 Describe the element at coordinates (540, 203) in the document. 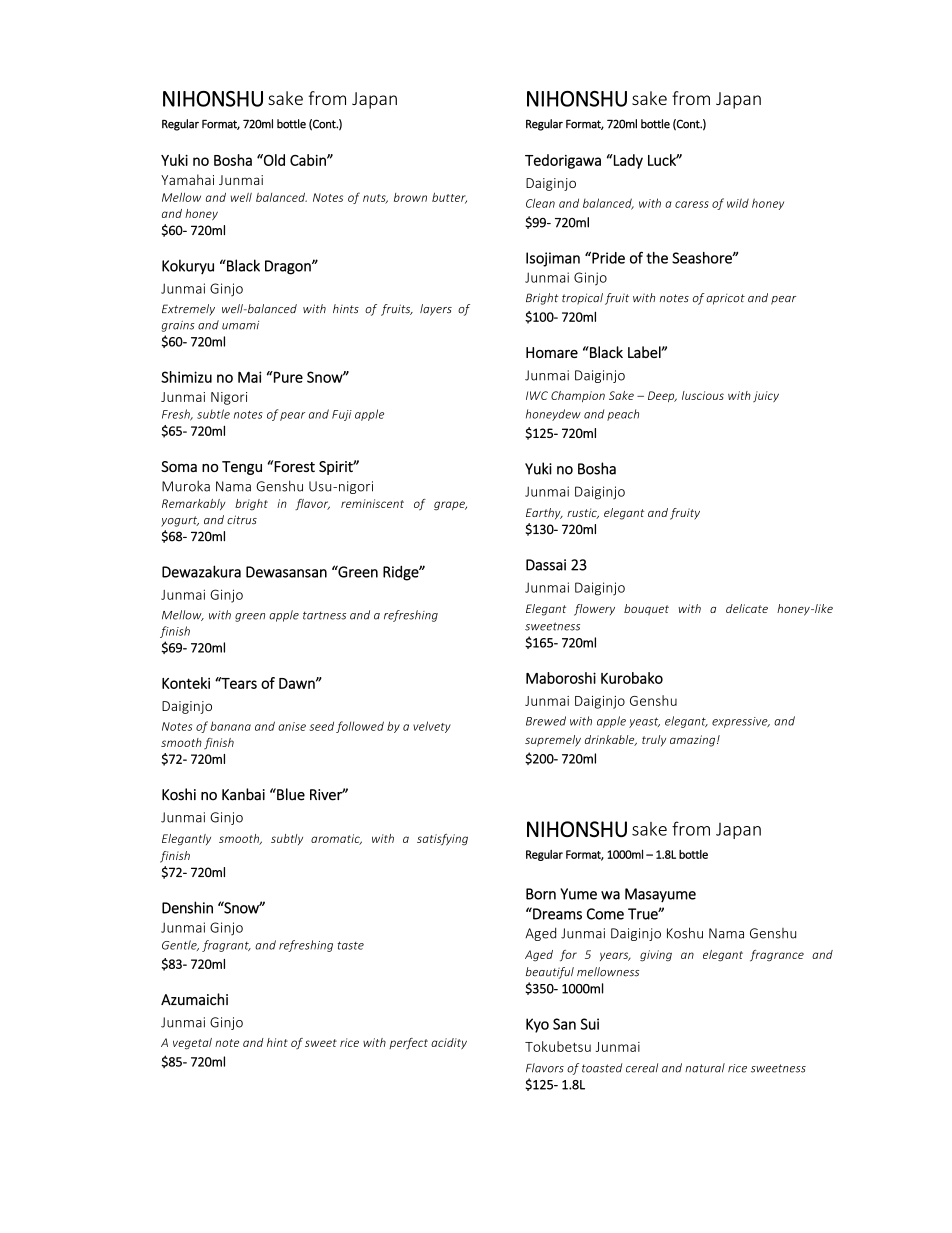

I see `Clean` at that location.
